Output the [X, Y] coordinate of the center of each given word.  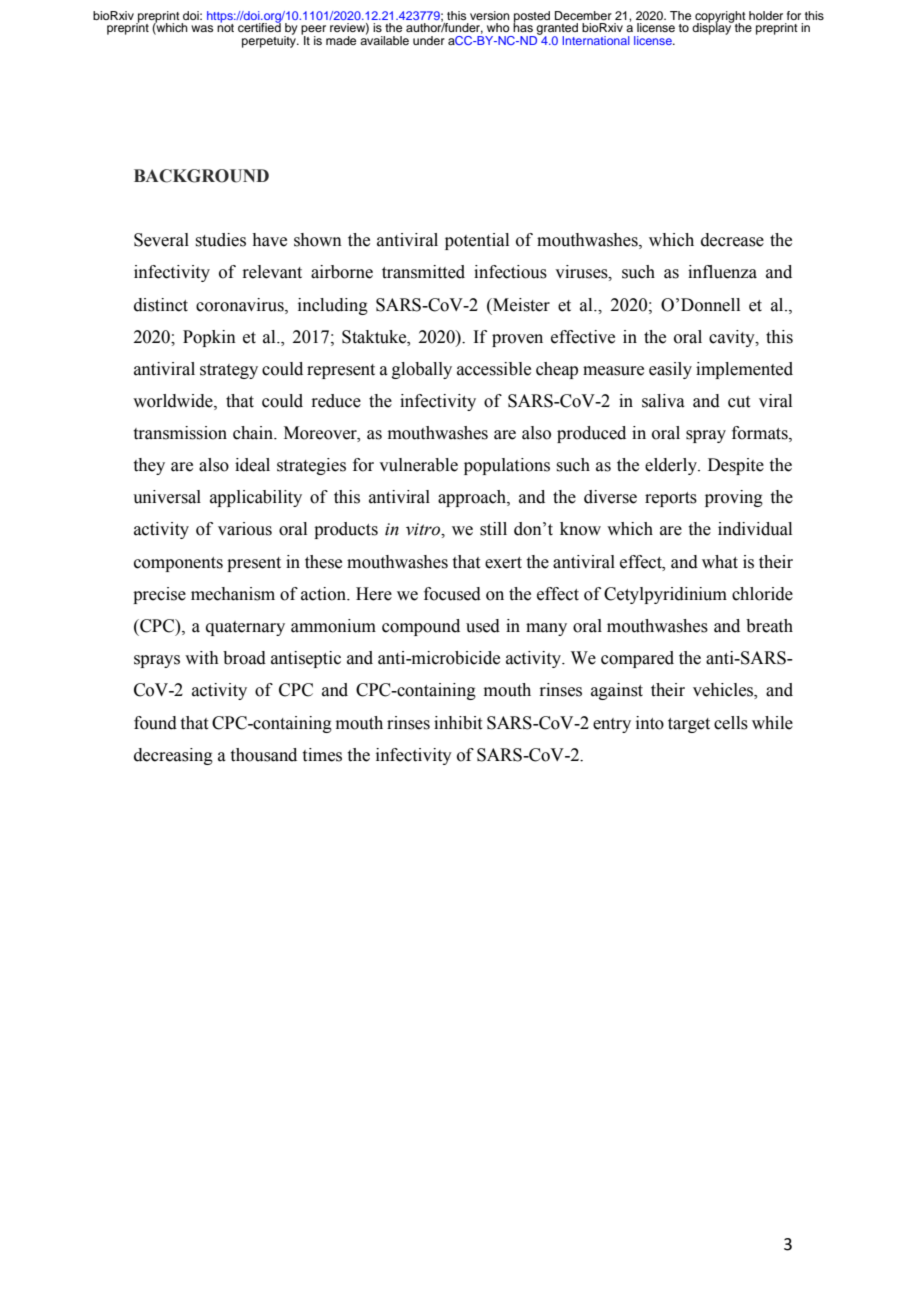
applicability [256, 498]
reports [671, 499]
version [490, 15]
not [225, 27]
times [322, 755]
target [689, 725]
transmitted [423, 272]
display [713, 28]
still [493, 529]
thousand [264, 755]
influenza [722, 272]
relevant [272, 272]
